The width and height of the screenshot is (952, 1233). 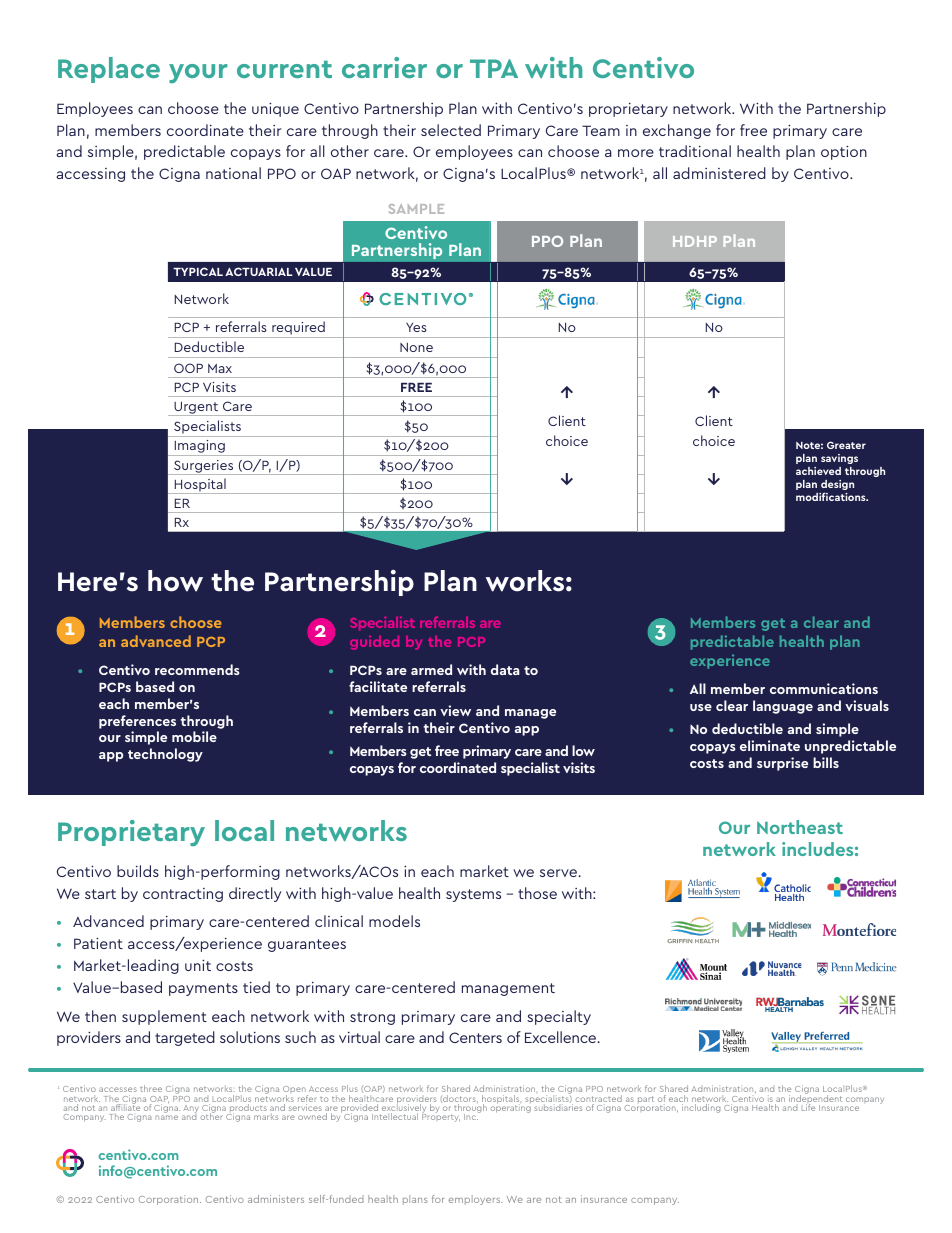 I want to click on name, so click(x=166, y=1117).
